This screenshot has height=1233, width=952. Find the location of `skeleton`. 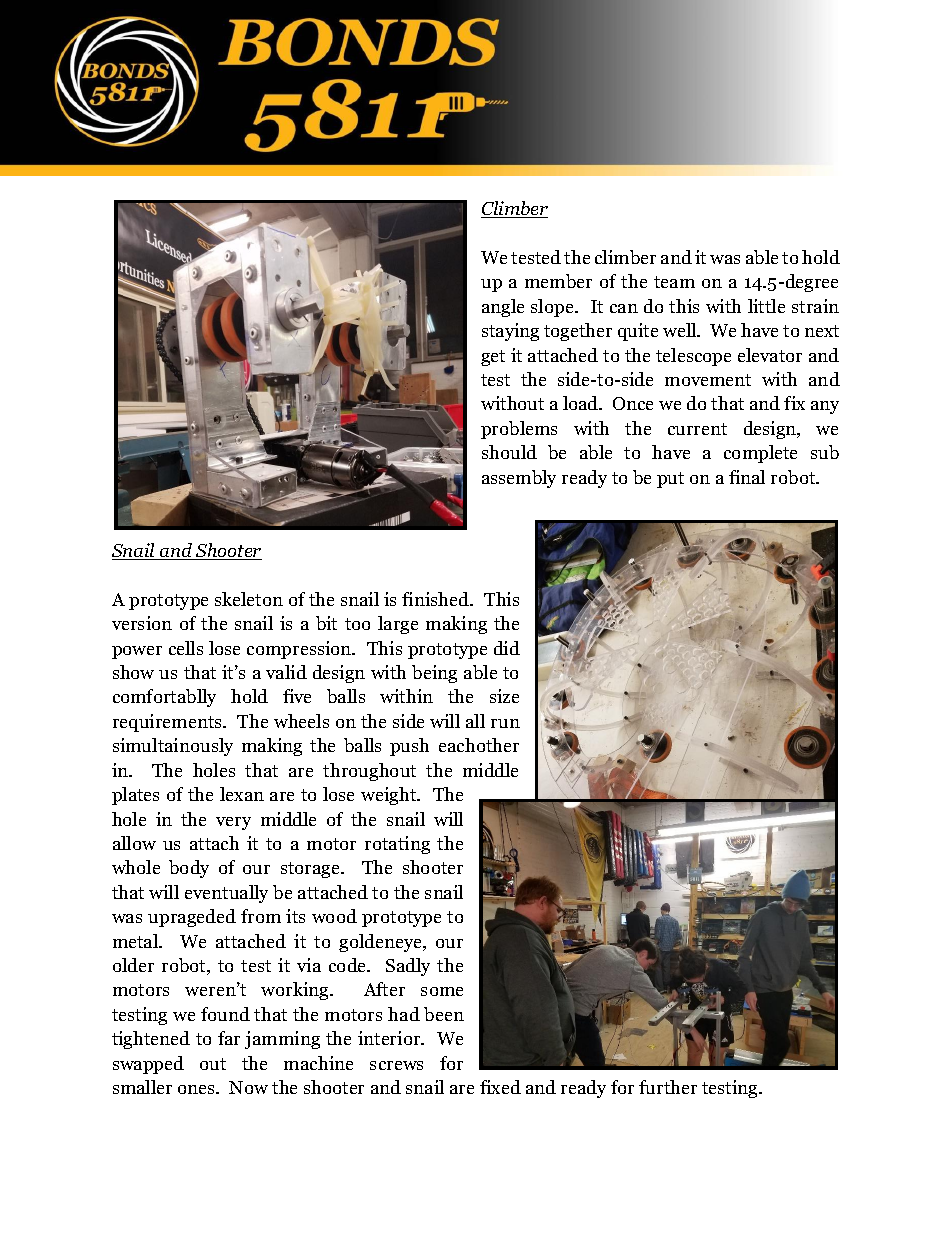

skeleton is located at coordinates (249, 599).
